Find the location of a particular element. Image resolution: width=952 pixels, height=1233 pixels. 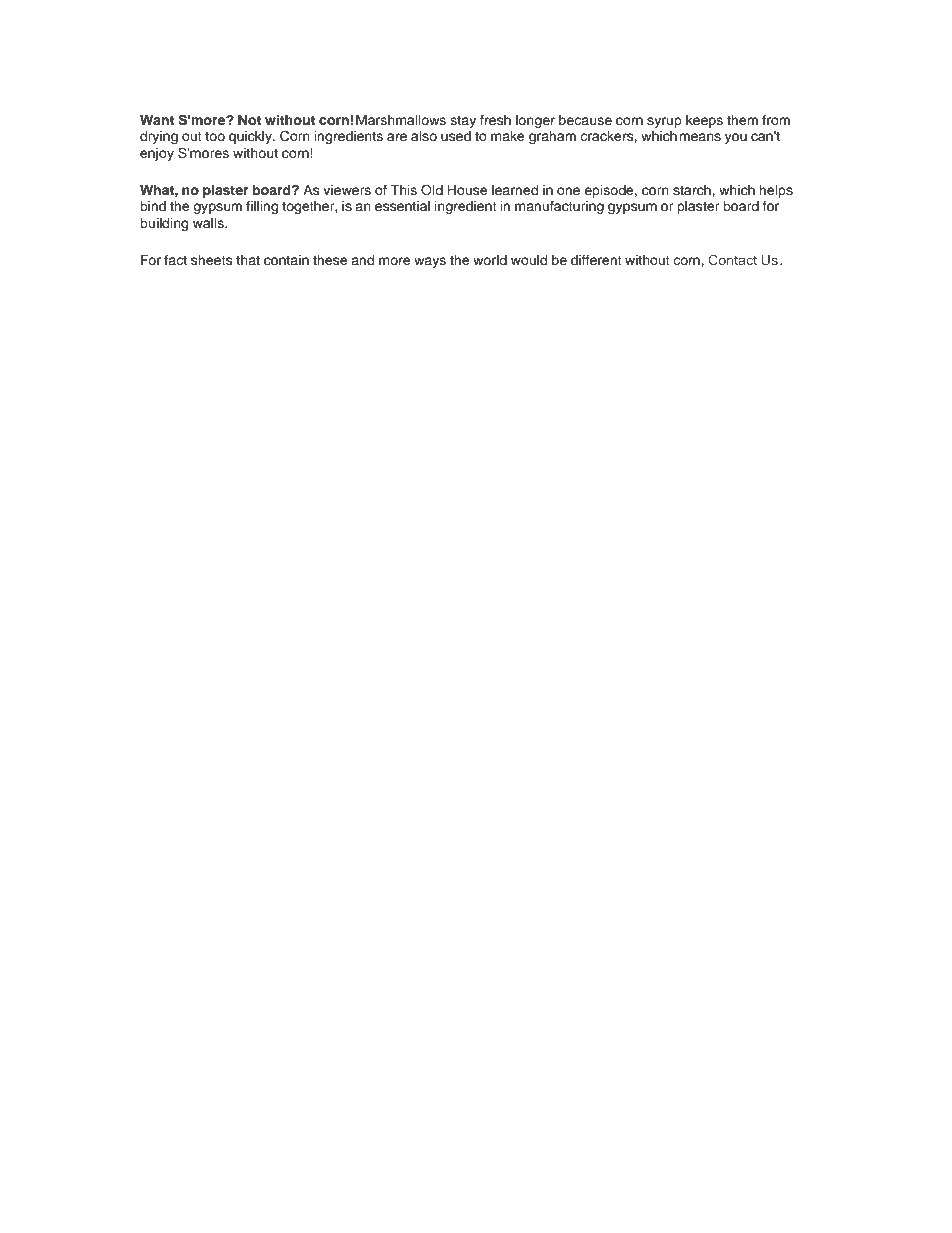

starch is located at coordinates (693, 190).
